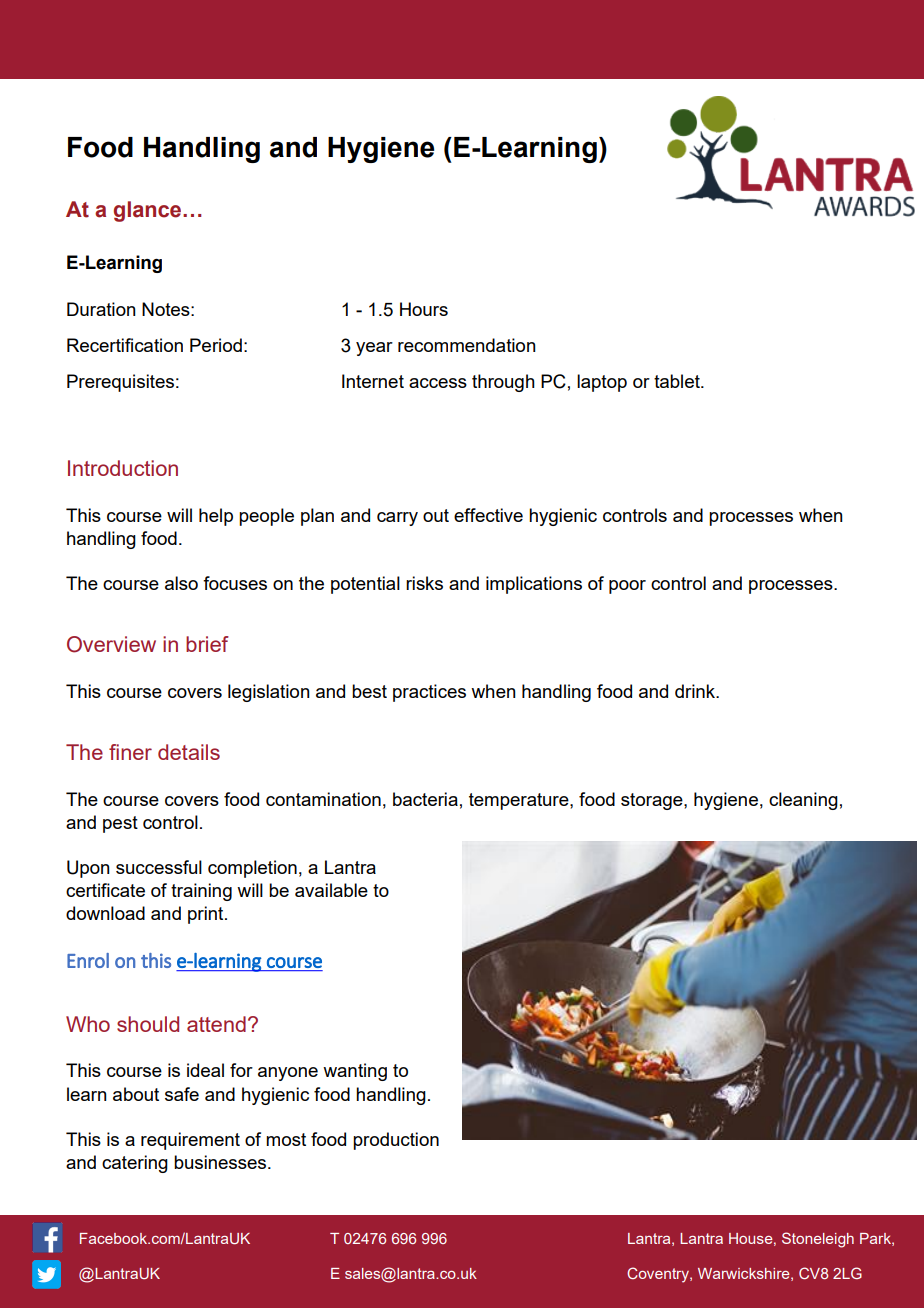 The width and height of the screenshot is (924, 1308). What do you see at coordinates (207, 644) in the screenshot?
I see `brief` at bounding box center [207, 644].
